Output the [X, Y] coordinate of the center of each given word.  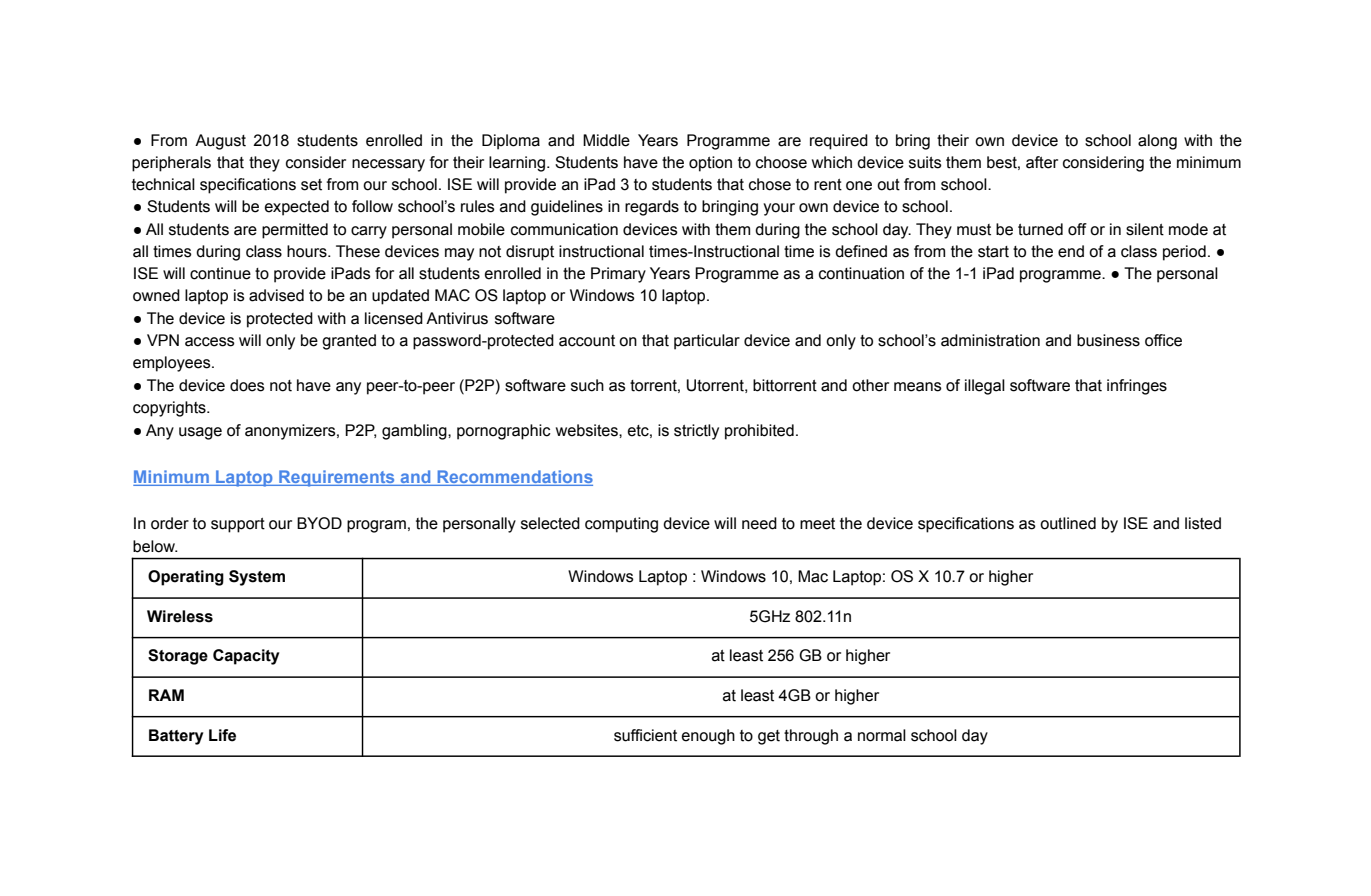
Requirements [337, 478]
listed [1203, 523]
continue [220, 273]
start [993, 252]
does [247, 385]
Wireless [180, 616]
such [587, 385]
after [1042, 162]
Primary [618, 275]
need [759, 523]
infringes [1137, 387]
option [710, 164]
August [220, 142]
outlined [1068, 523]
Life [222, 735]
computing [621, 525]
